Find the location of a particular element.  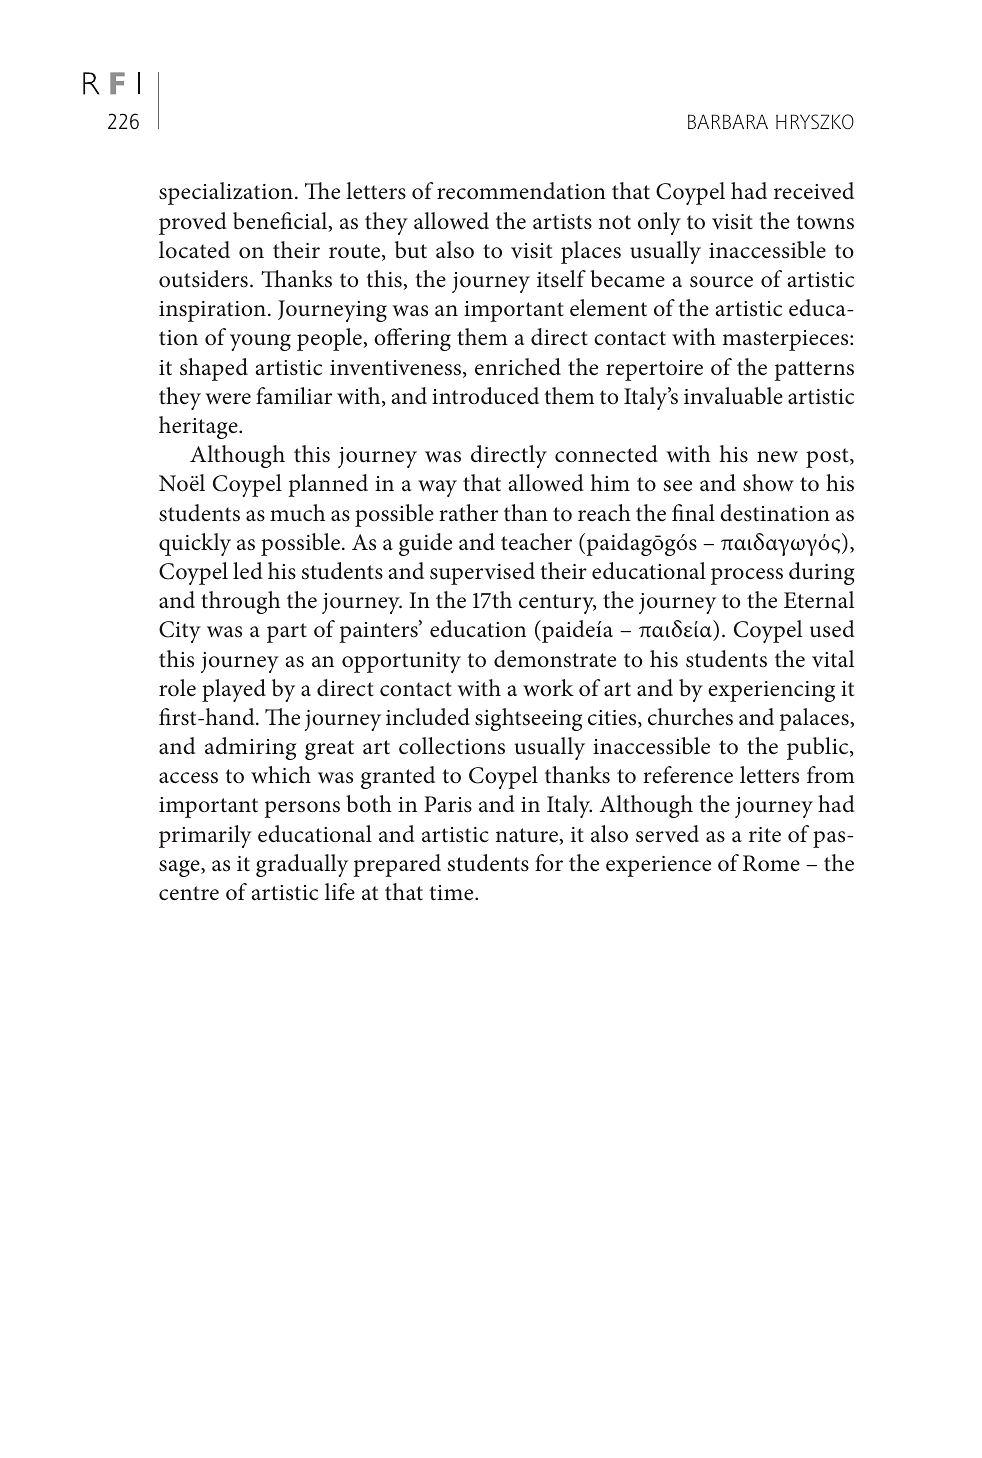

rather is located at coordinates (468, 512).
